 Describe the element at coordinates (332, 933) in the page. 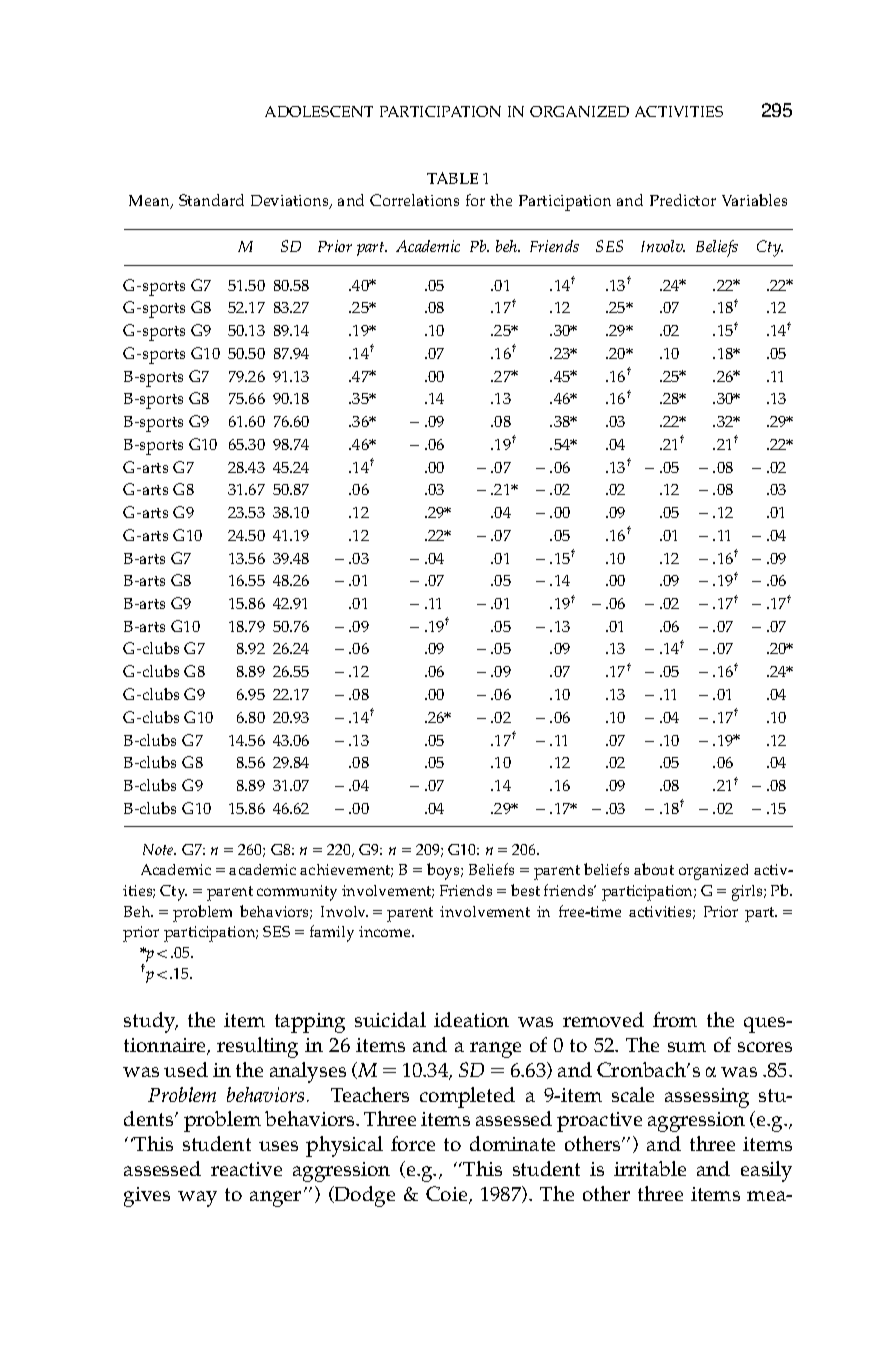

I see `family` at that location.
